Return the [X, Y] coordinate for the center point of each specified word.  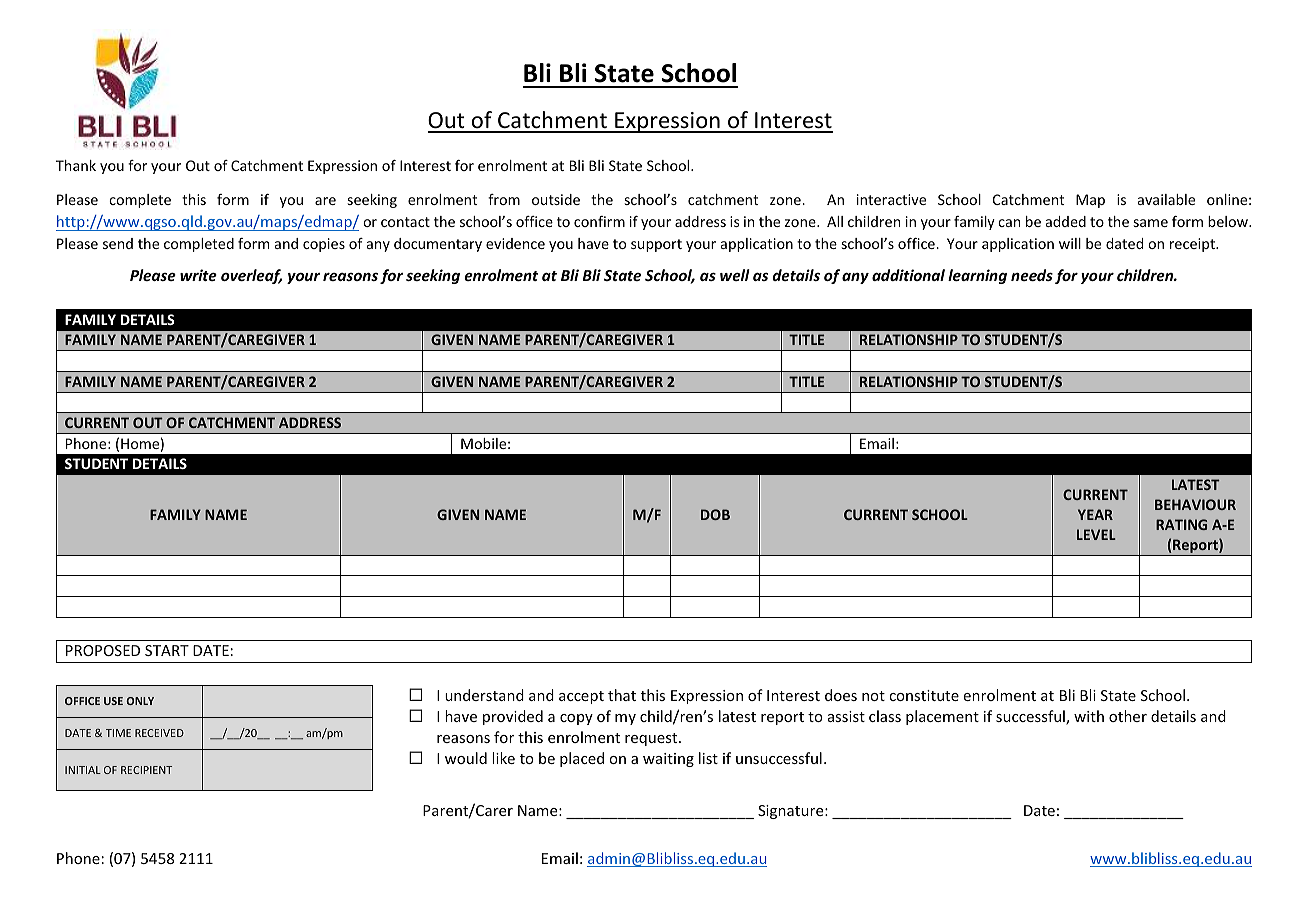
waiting [668, 760]
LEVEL [1096, 534]
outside [556, 199]
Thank [76, 165]
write [198, 275]
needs [1032, 275]
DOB [715, 514]
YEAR [1095, 514]
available [1166, 199]
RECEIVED [159, 733]
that [622, 695]
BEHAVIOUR [1195, 504]
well [735, 275]
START [167, 650]
